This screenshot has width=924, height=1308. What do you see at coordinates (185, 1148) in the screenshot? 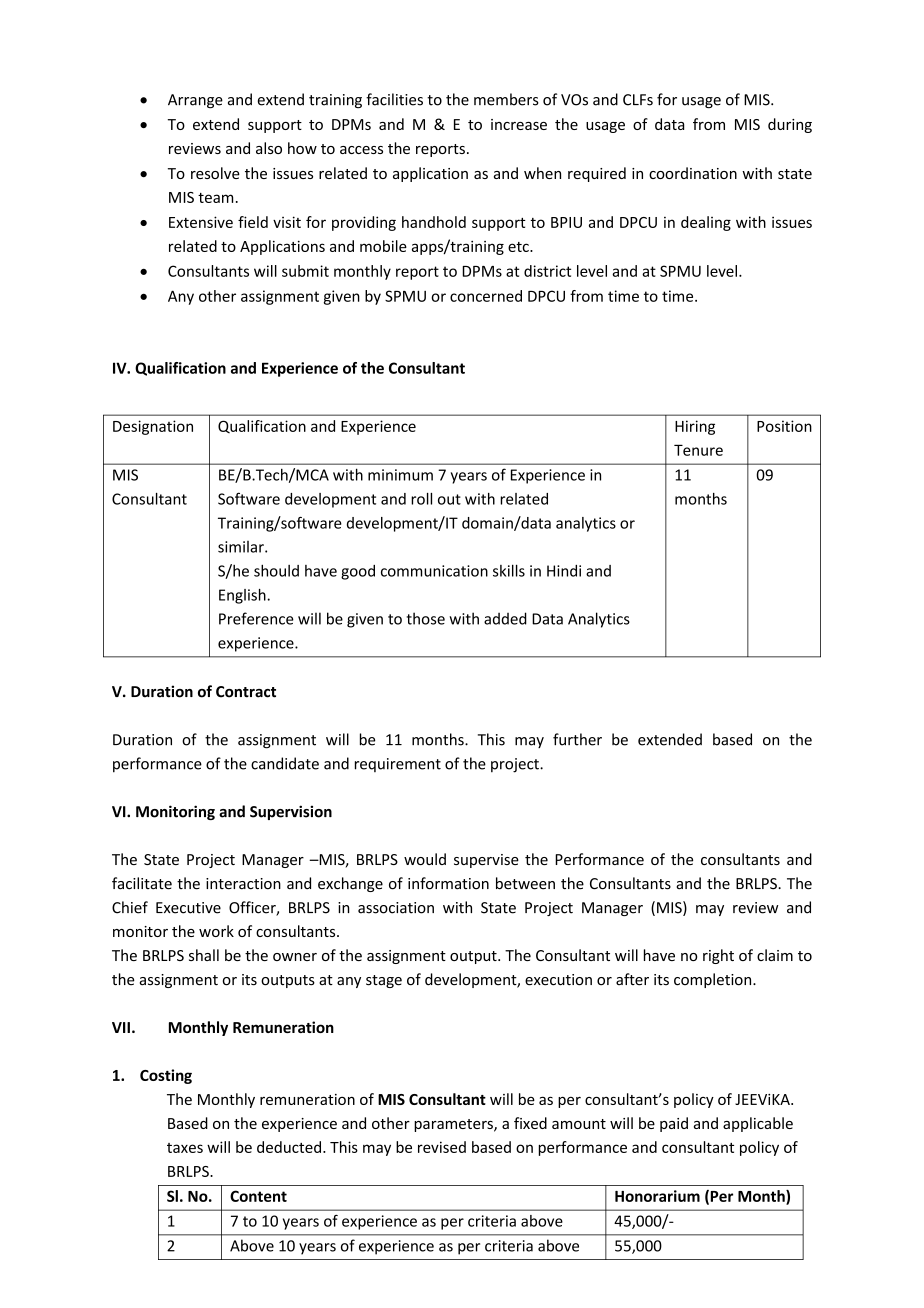
I see `taxes` at bounding box center [185, 1148].
